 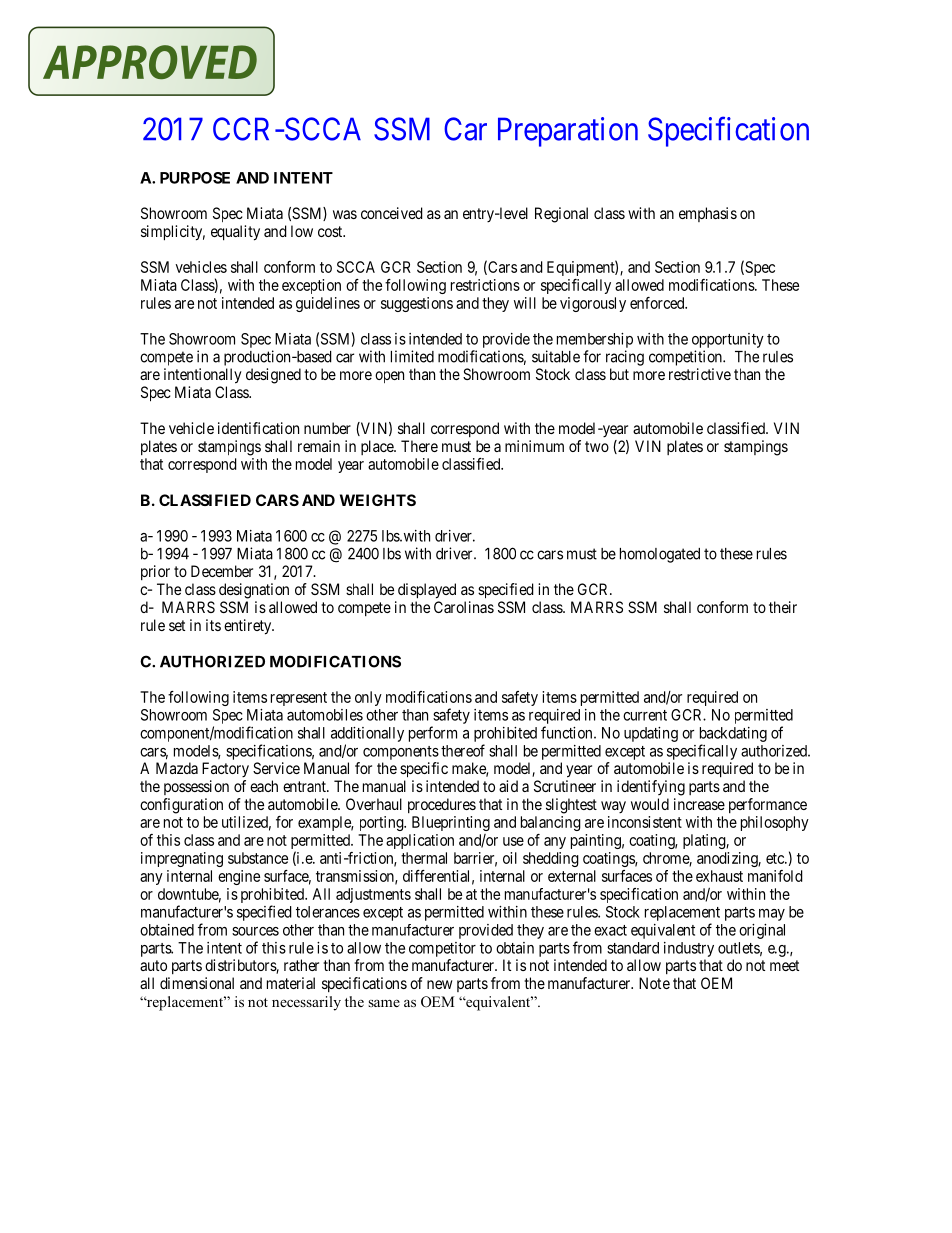 What do you see at coordinates (568, 132) in the page?
I see `Preparation` at bounding box center [568, 132].
